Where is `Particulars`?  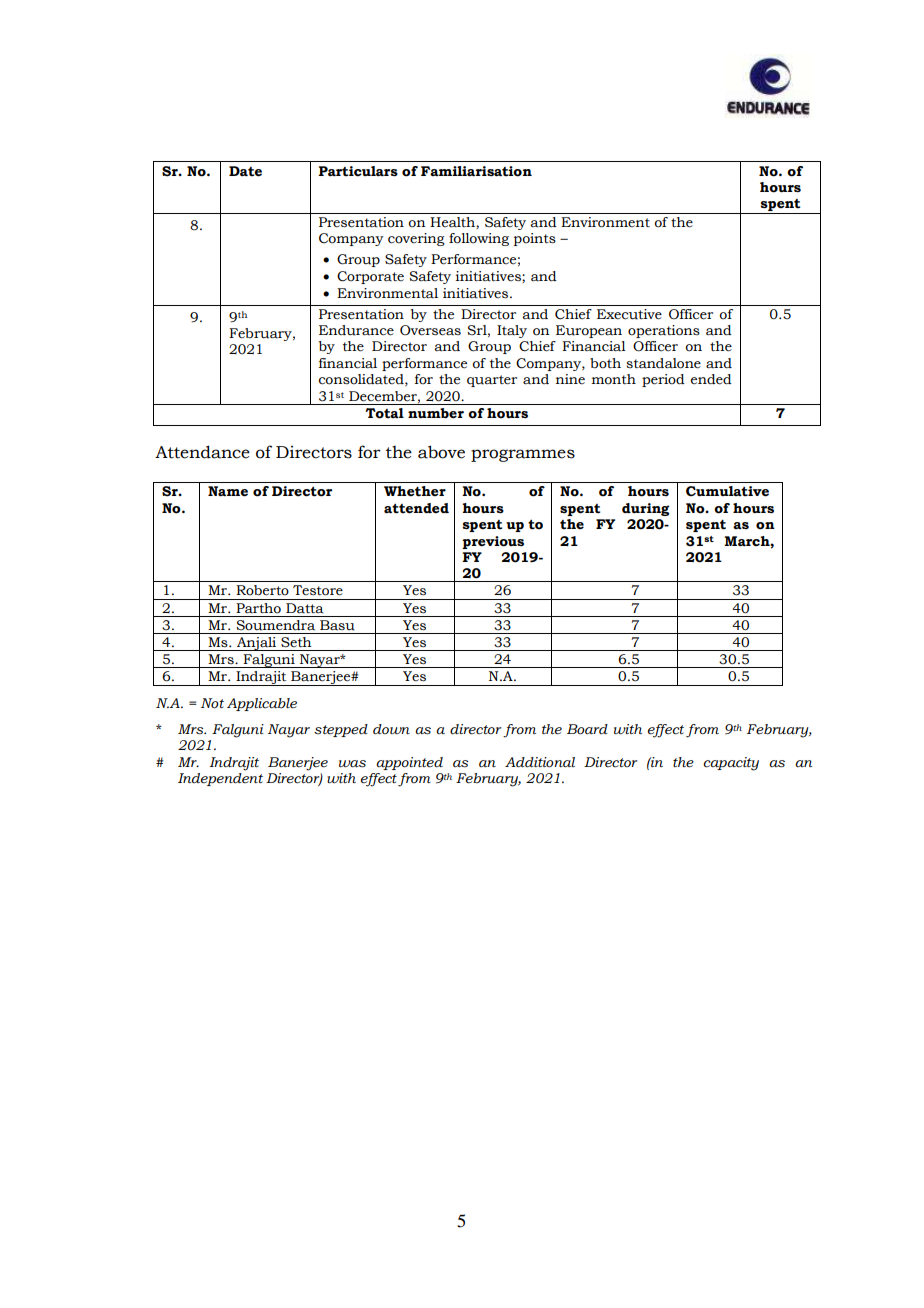
Particulars is located at coordinates (358, 171).
